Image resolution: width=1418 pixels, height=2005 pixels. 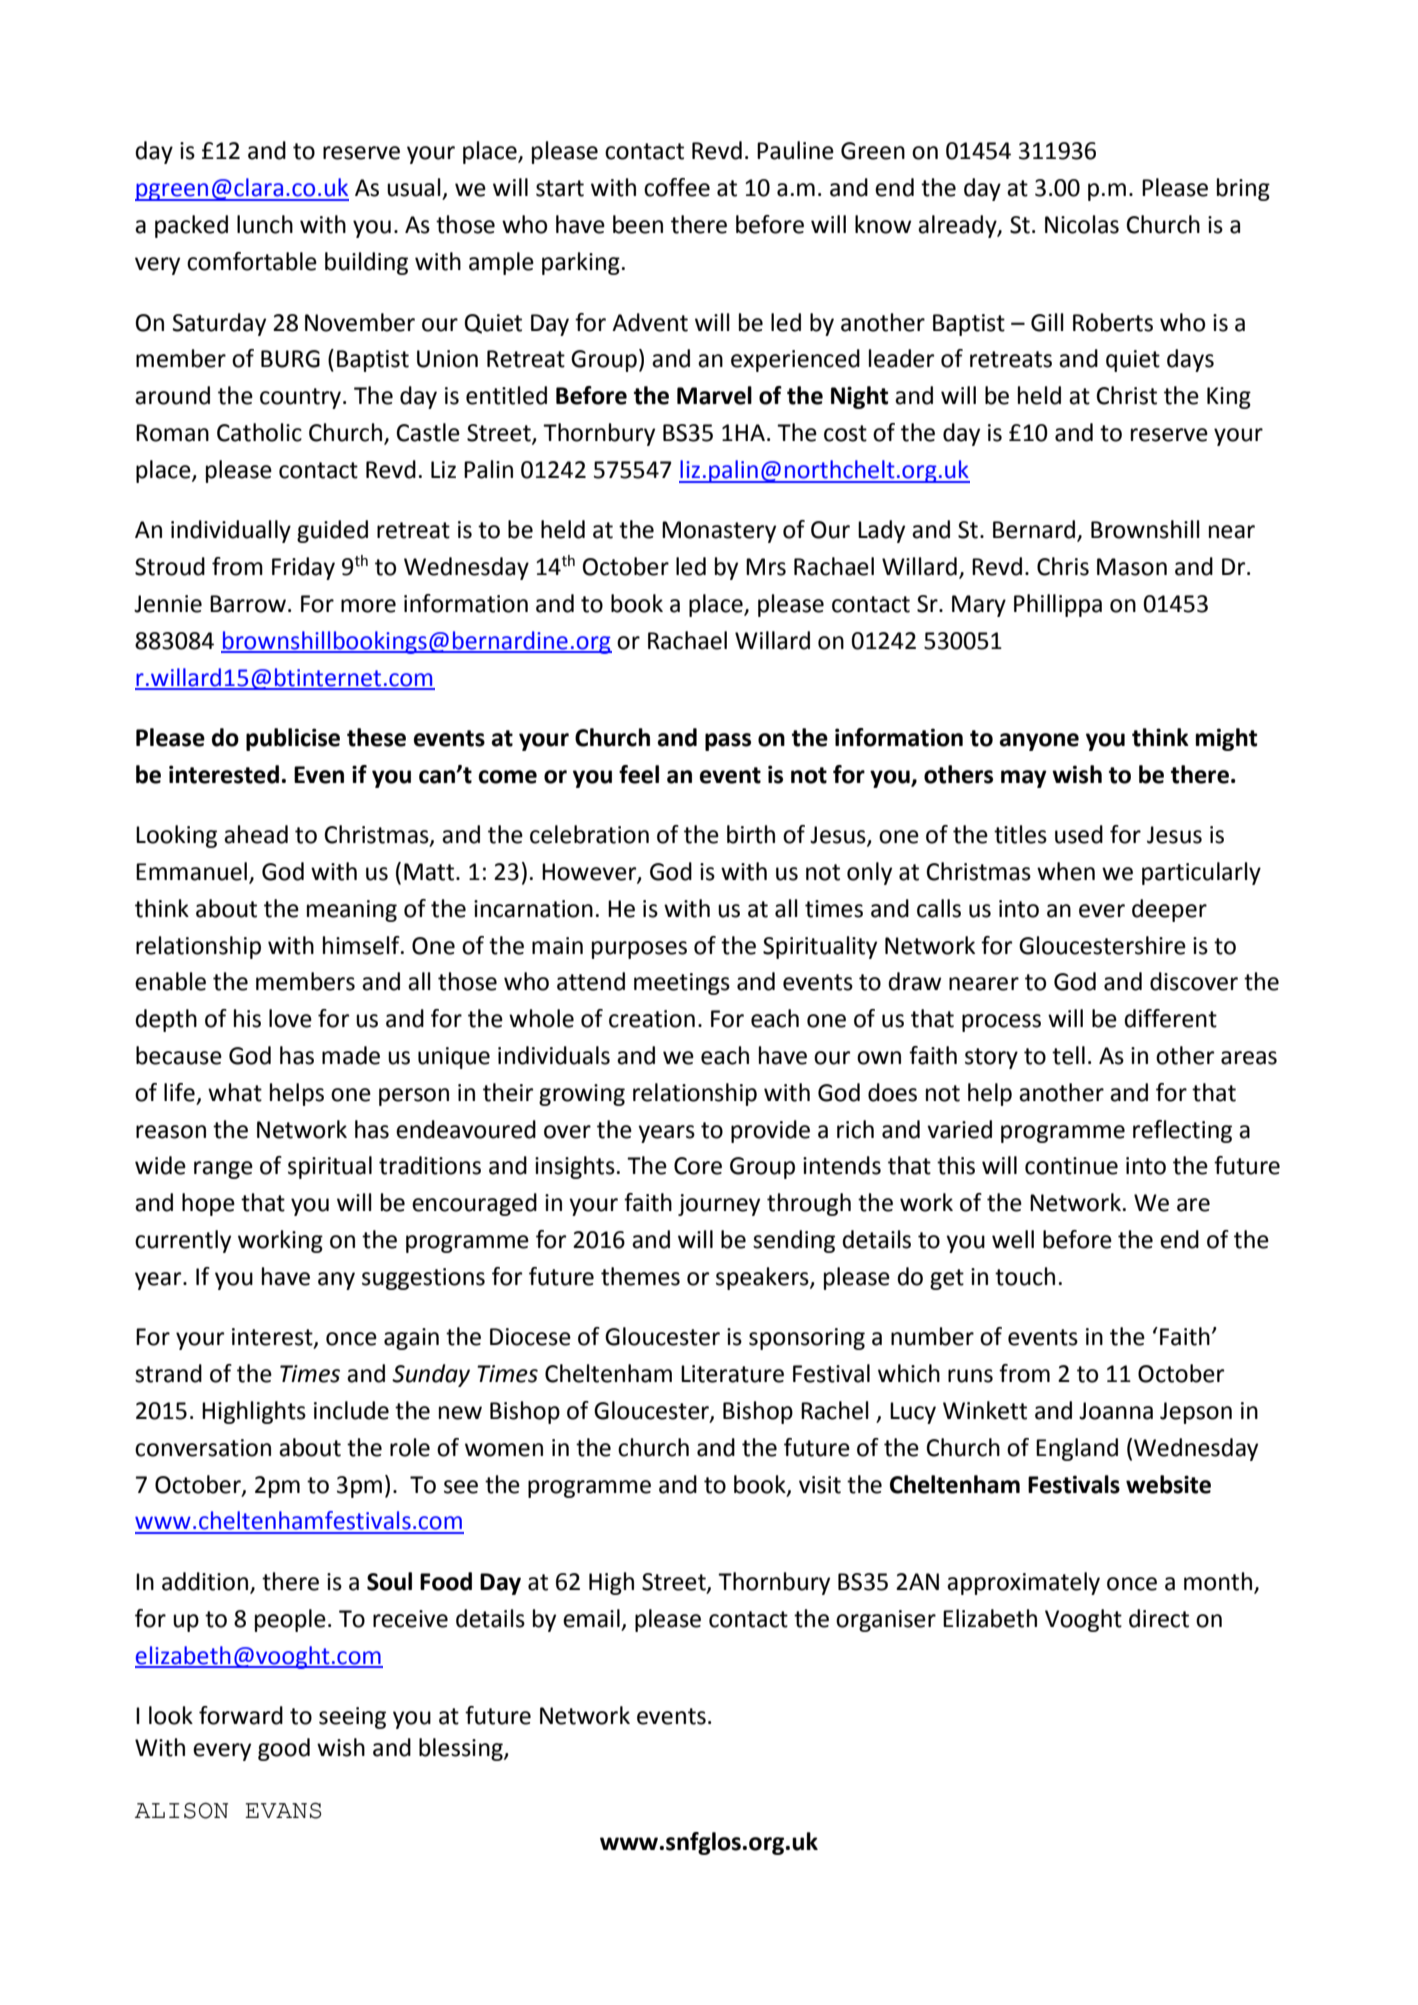 What do you see at coordinates (290, 1018) in the image?
I see `love` at bounding box center [290, 1018].
